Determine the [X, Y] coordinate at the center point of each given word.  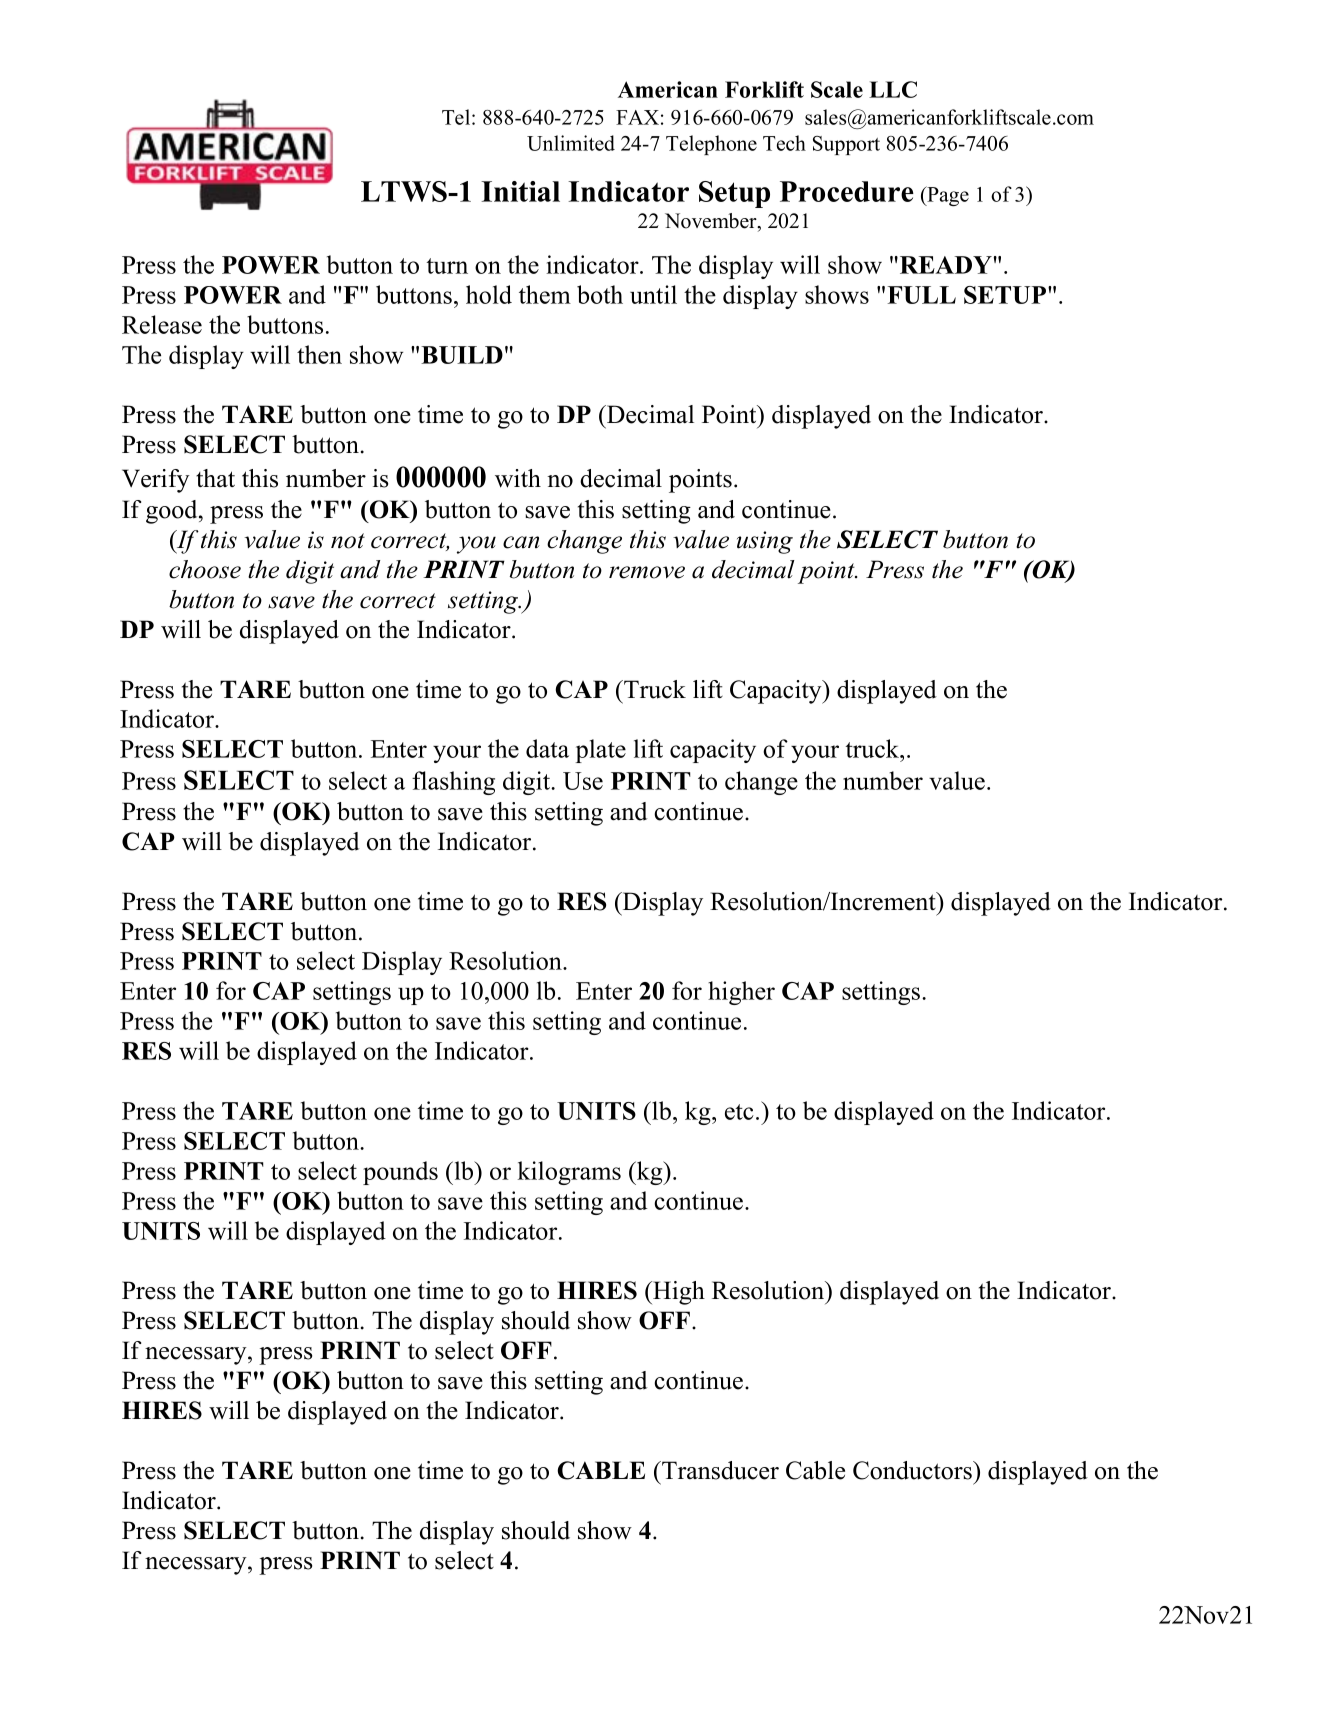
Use [583, 781]
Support [846, 145]
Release [162, 324]
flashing [453, 783]
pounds [400, 1173]
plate [601, 751]
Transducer [719, 1470]
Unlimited [571, 143]
